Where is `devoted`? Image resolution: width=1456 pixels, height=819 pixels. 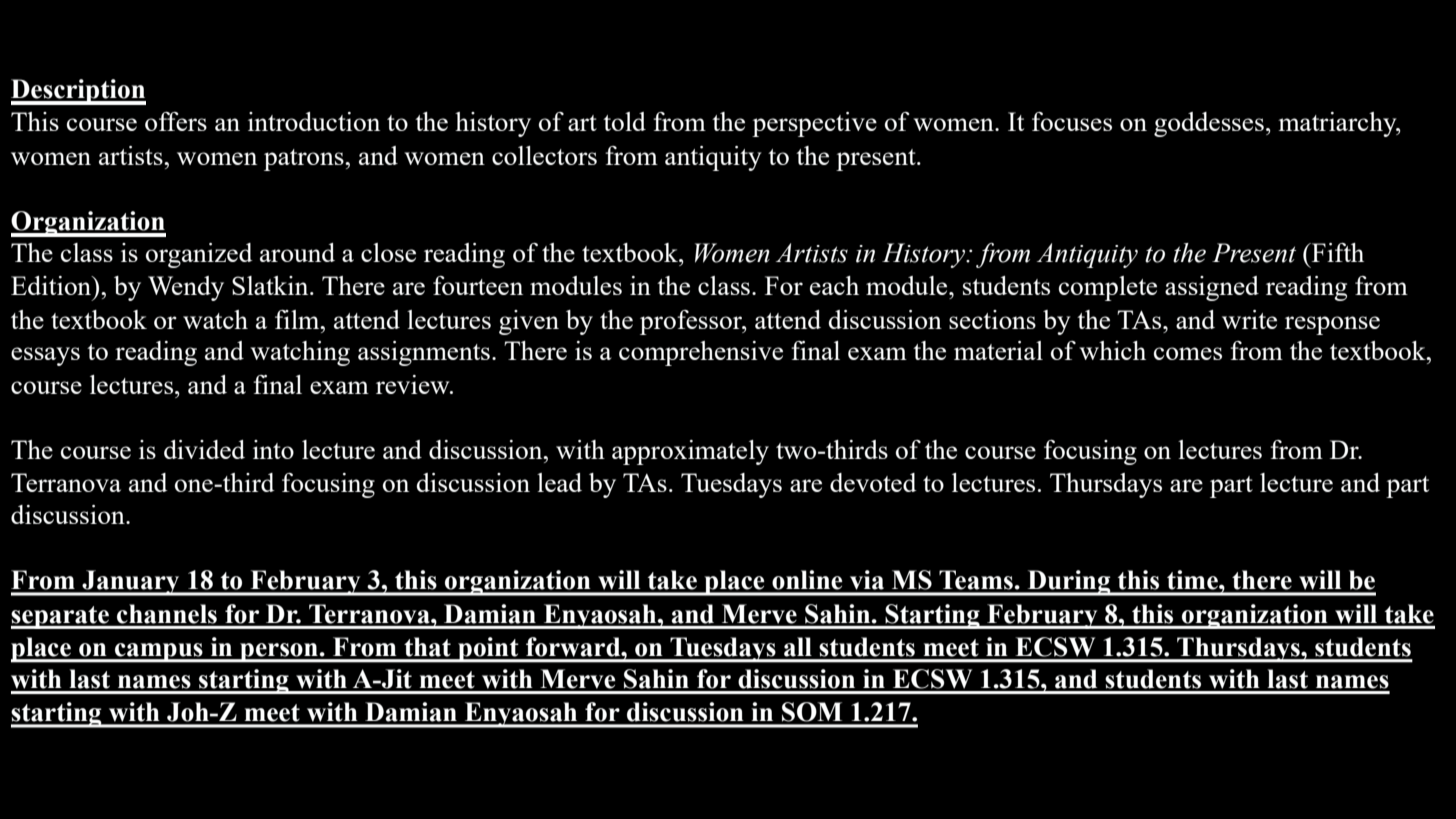
devoted is located at coordinates (873, 482).
